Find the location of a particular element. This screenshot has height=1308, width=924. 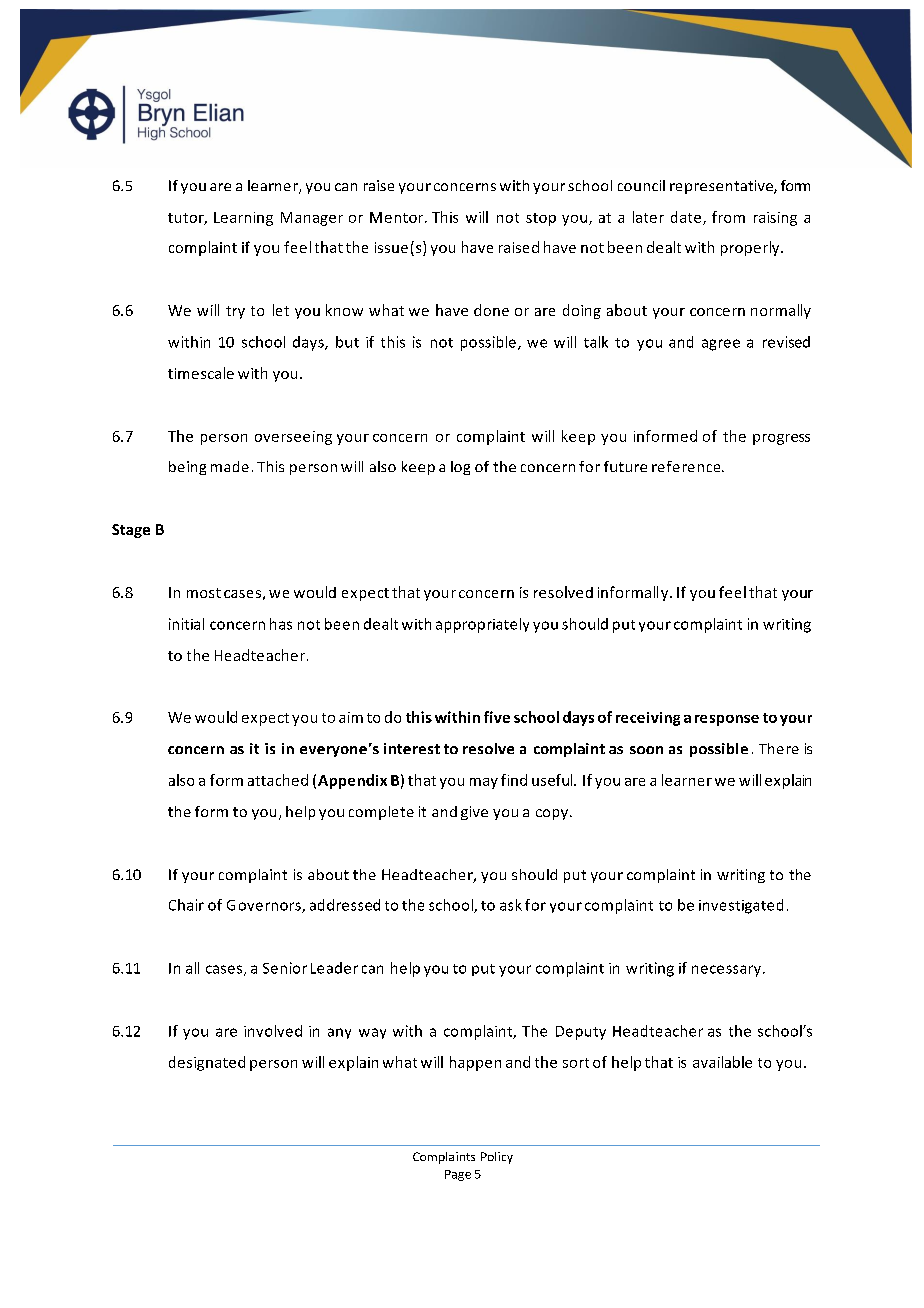

give is located at coordinates (474, 813).
